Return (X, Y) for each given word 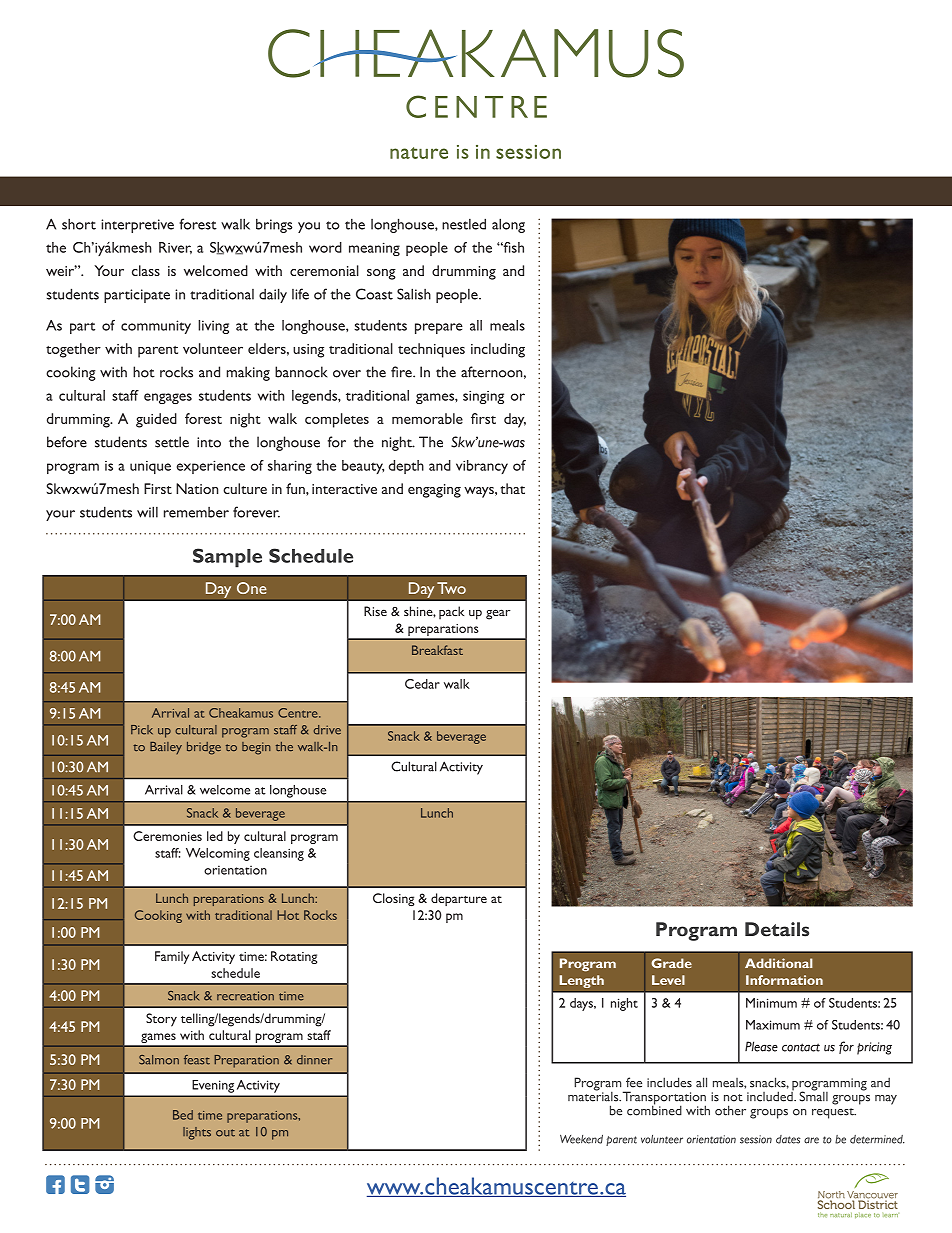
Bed (183, 1115)
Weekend (581, 1139)
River (175, 248)
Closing (393, 899)
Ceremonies (167, 836)
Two (451, 588)
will (147, 512)
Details (777, 929)
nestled (464, 224)
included (771, 1095)
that (513, 488)
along (508, 225)
